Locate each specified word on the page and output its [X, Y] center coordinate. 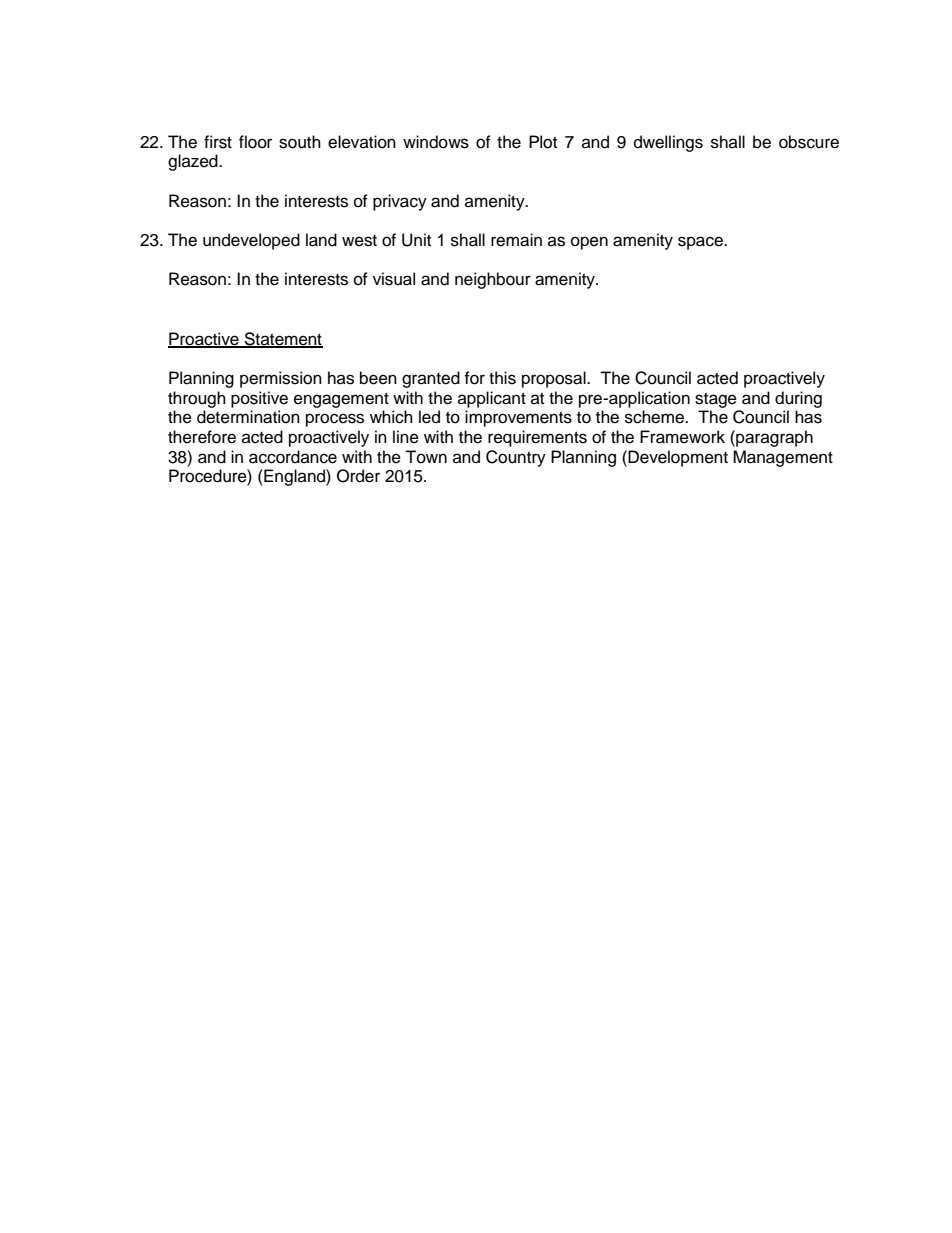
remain [516, 240]
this [502, 378]
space [701, 243]
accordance [293, 457]
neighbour [493, 280]
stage [716, 400]
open [589, 243]
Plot [543, 142]
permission [281, 379]
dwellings [668, 143]
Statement [282, 339]
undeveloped [251, 241]
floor [255, 142]
